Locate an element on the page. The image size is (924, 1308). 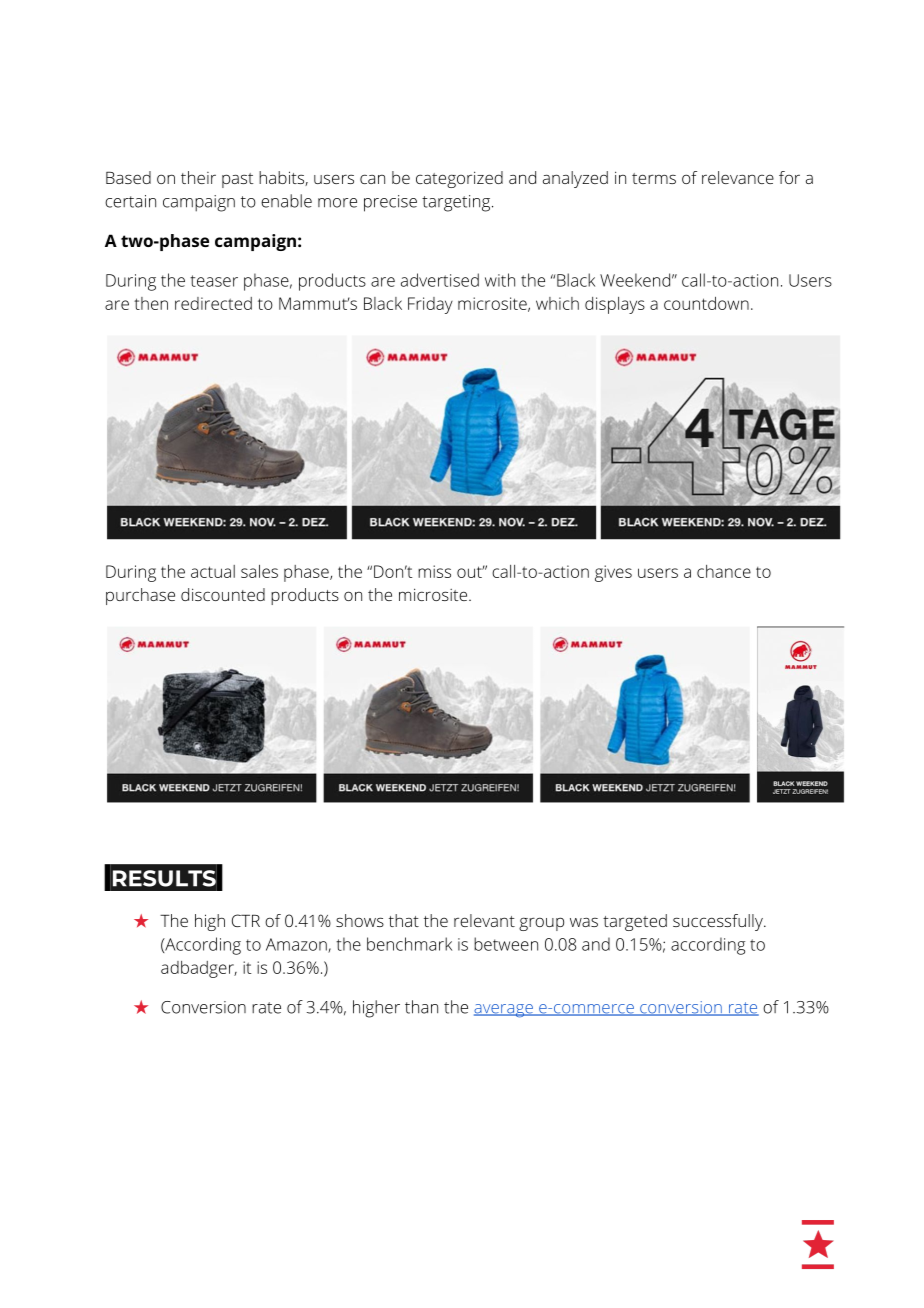
discounted is located at coordinates (223, 594).
